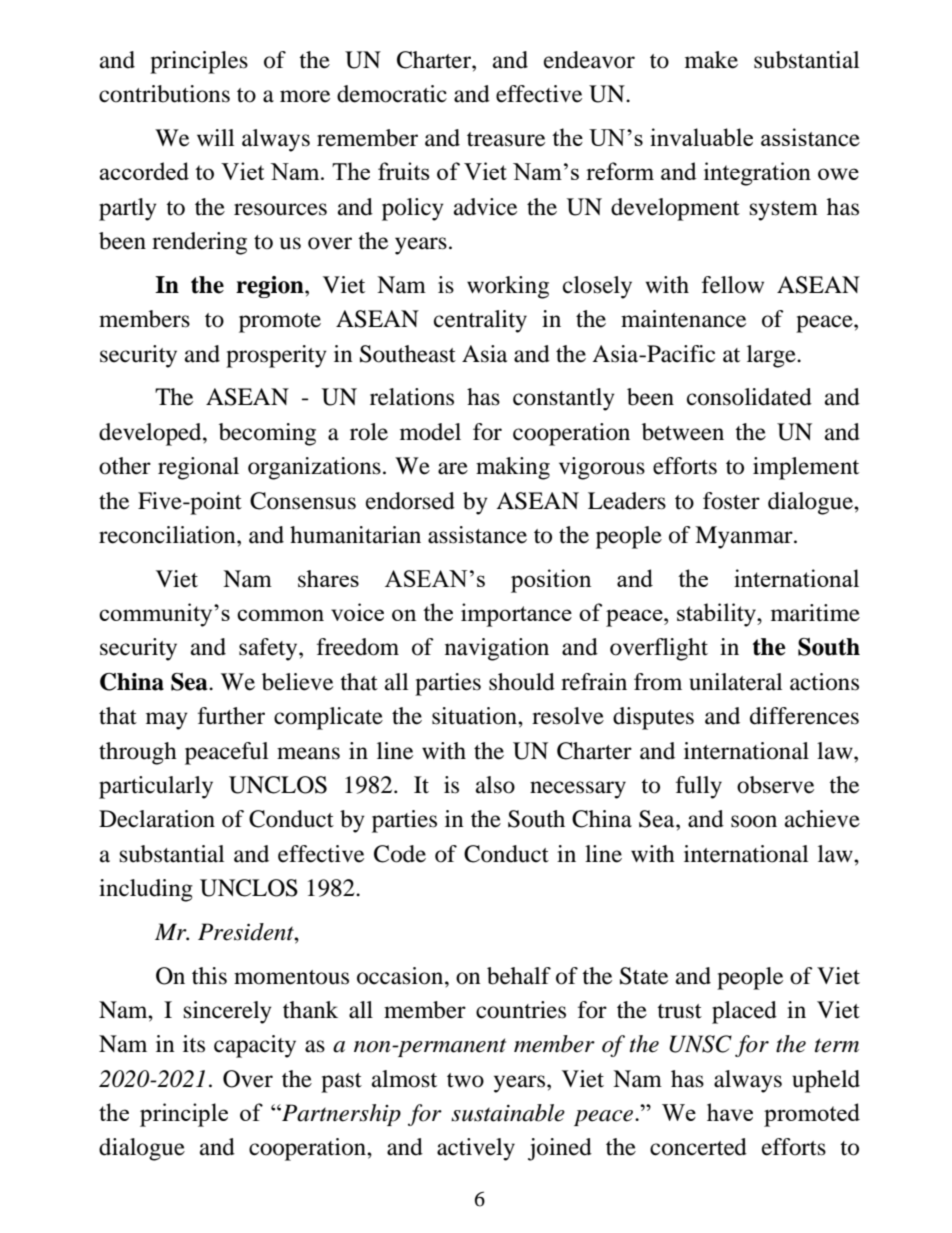 This screenshot has height=1233, width=952. Describe the element at coordinates (255, 1046) in the screenshot. I see `capacity` at that location.
